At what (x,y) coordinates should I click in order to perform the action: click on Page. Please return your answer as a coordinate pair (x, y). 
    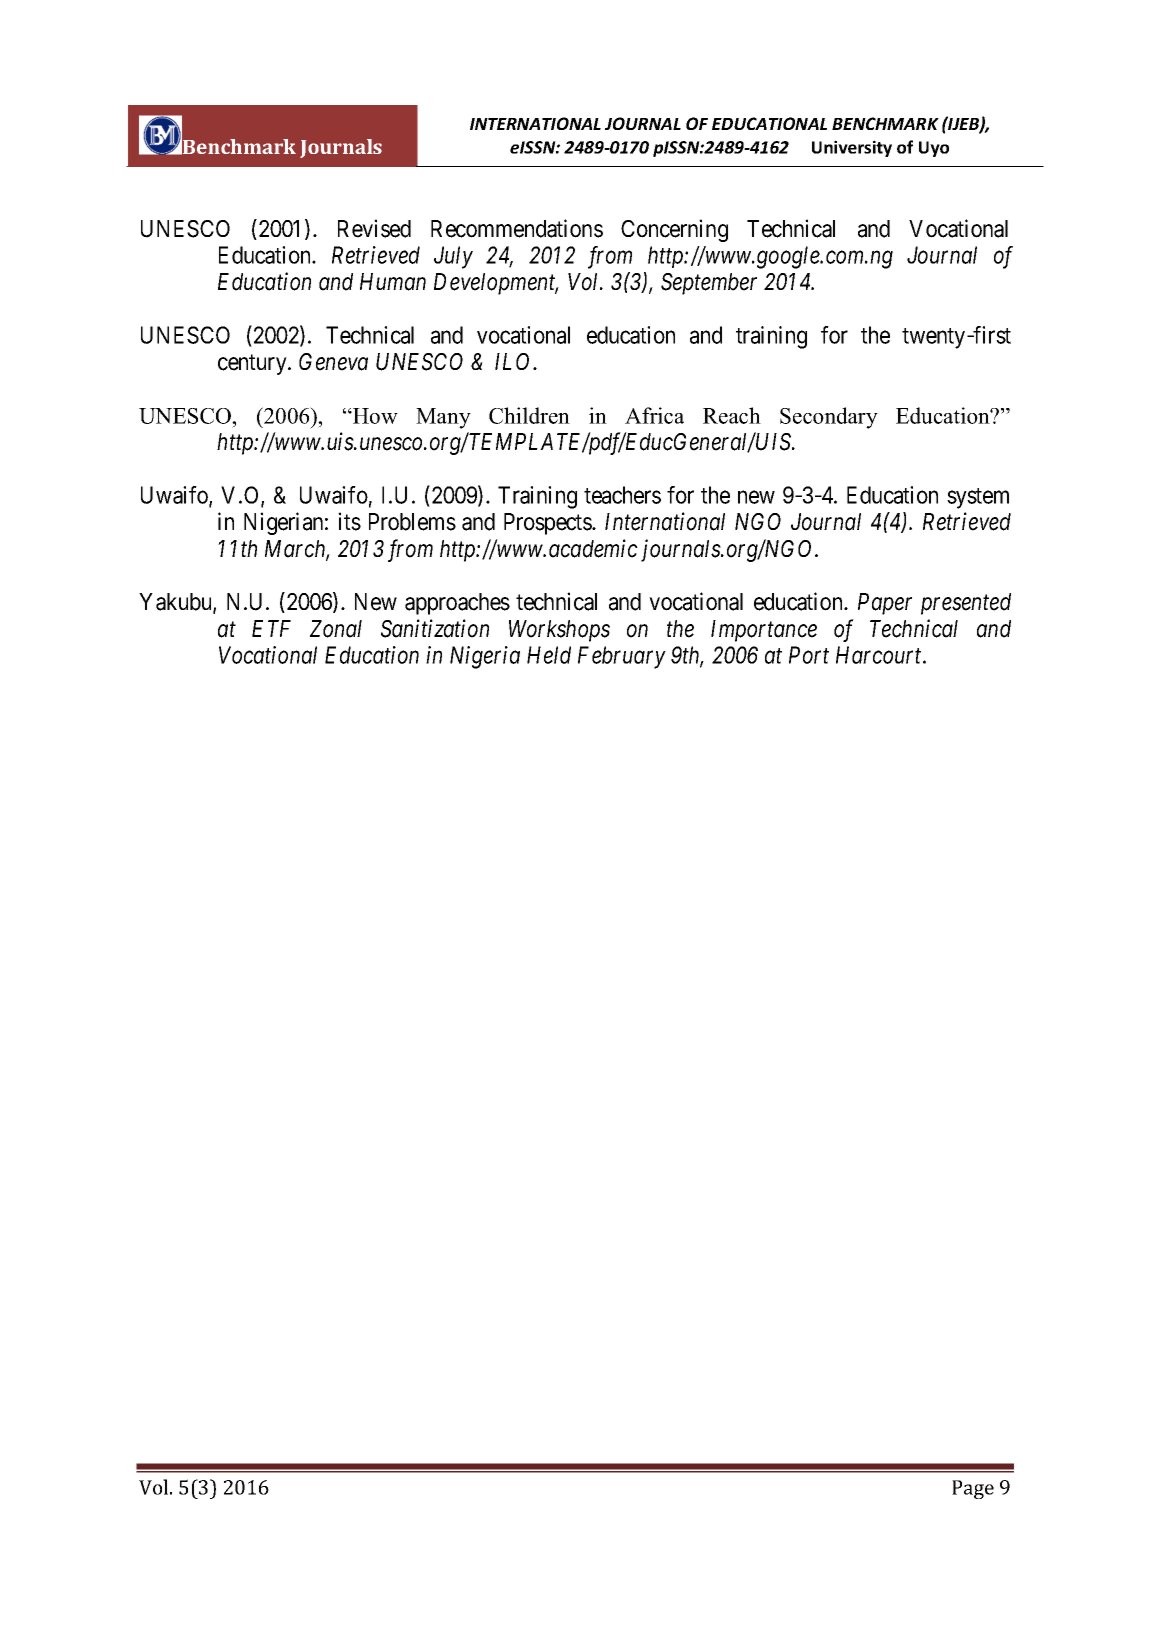
    Looking at the image, I should click on (973, 1489).
